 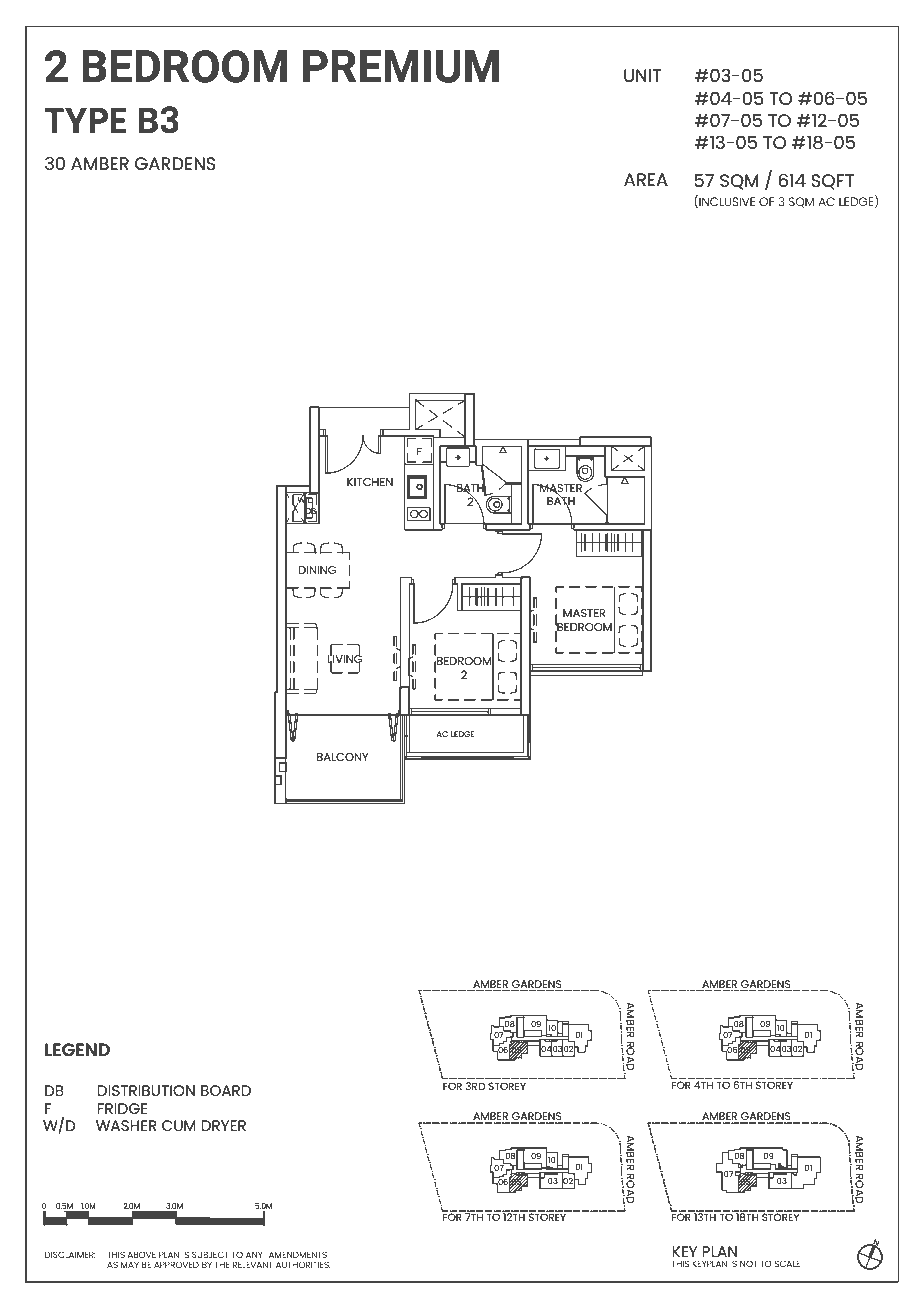 I want to click on ABOVE, so click(x=141, y=1254).
